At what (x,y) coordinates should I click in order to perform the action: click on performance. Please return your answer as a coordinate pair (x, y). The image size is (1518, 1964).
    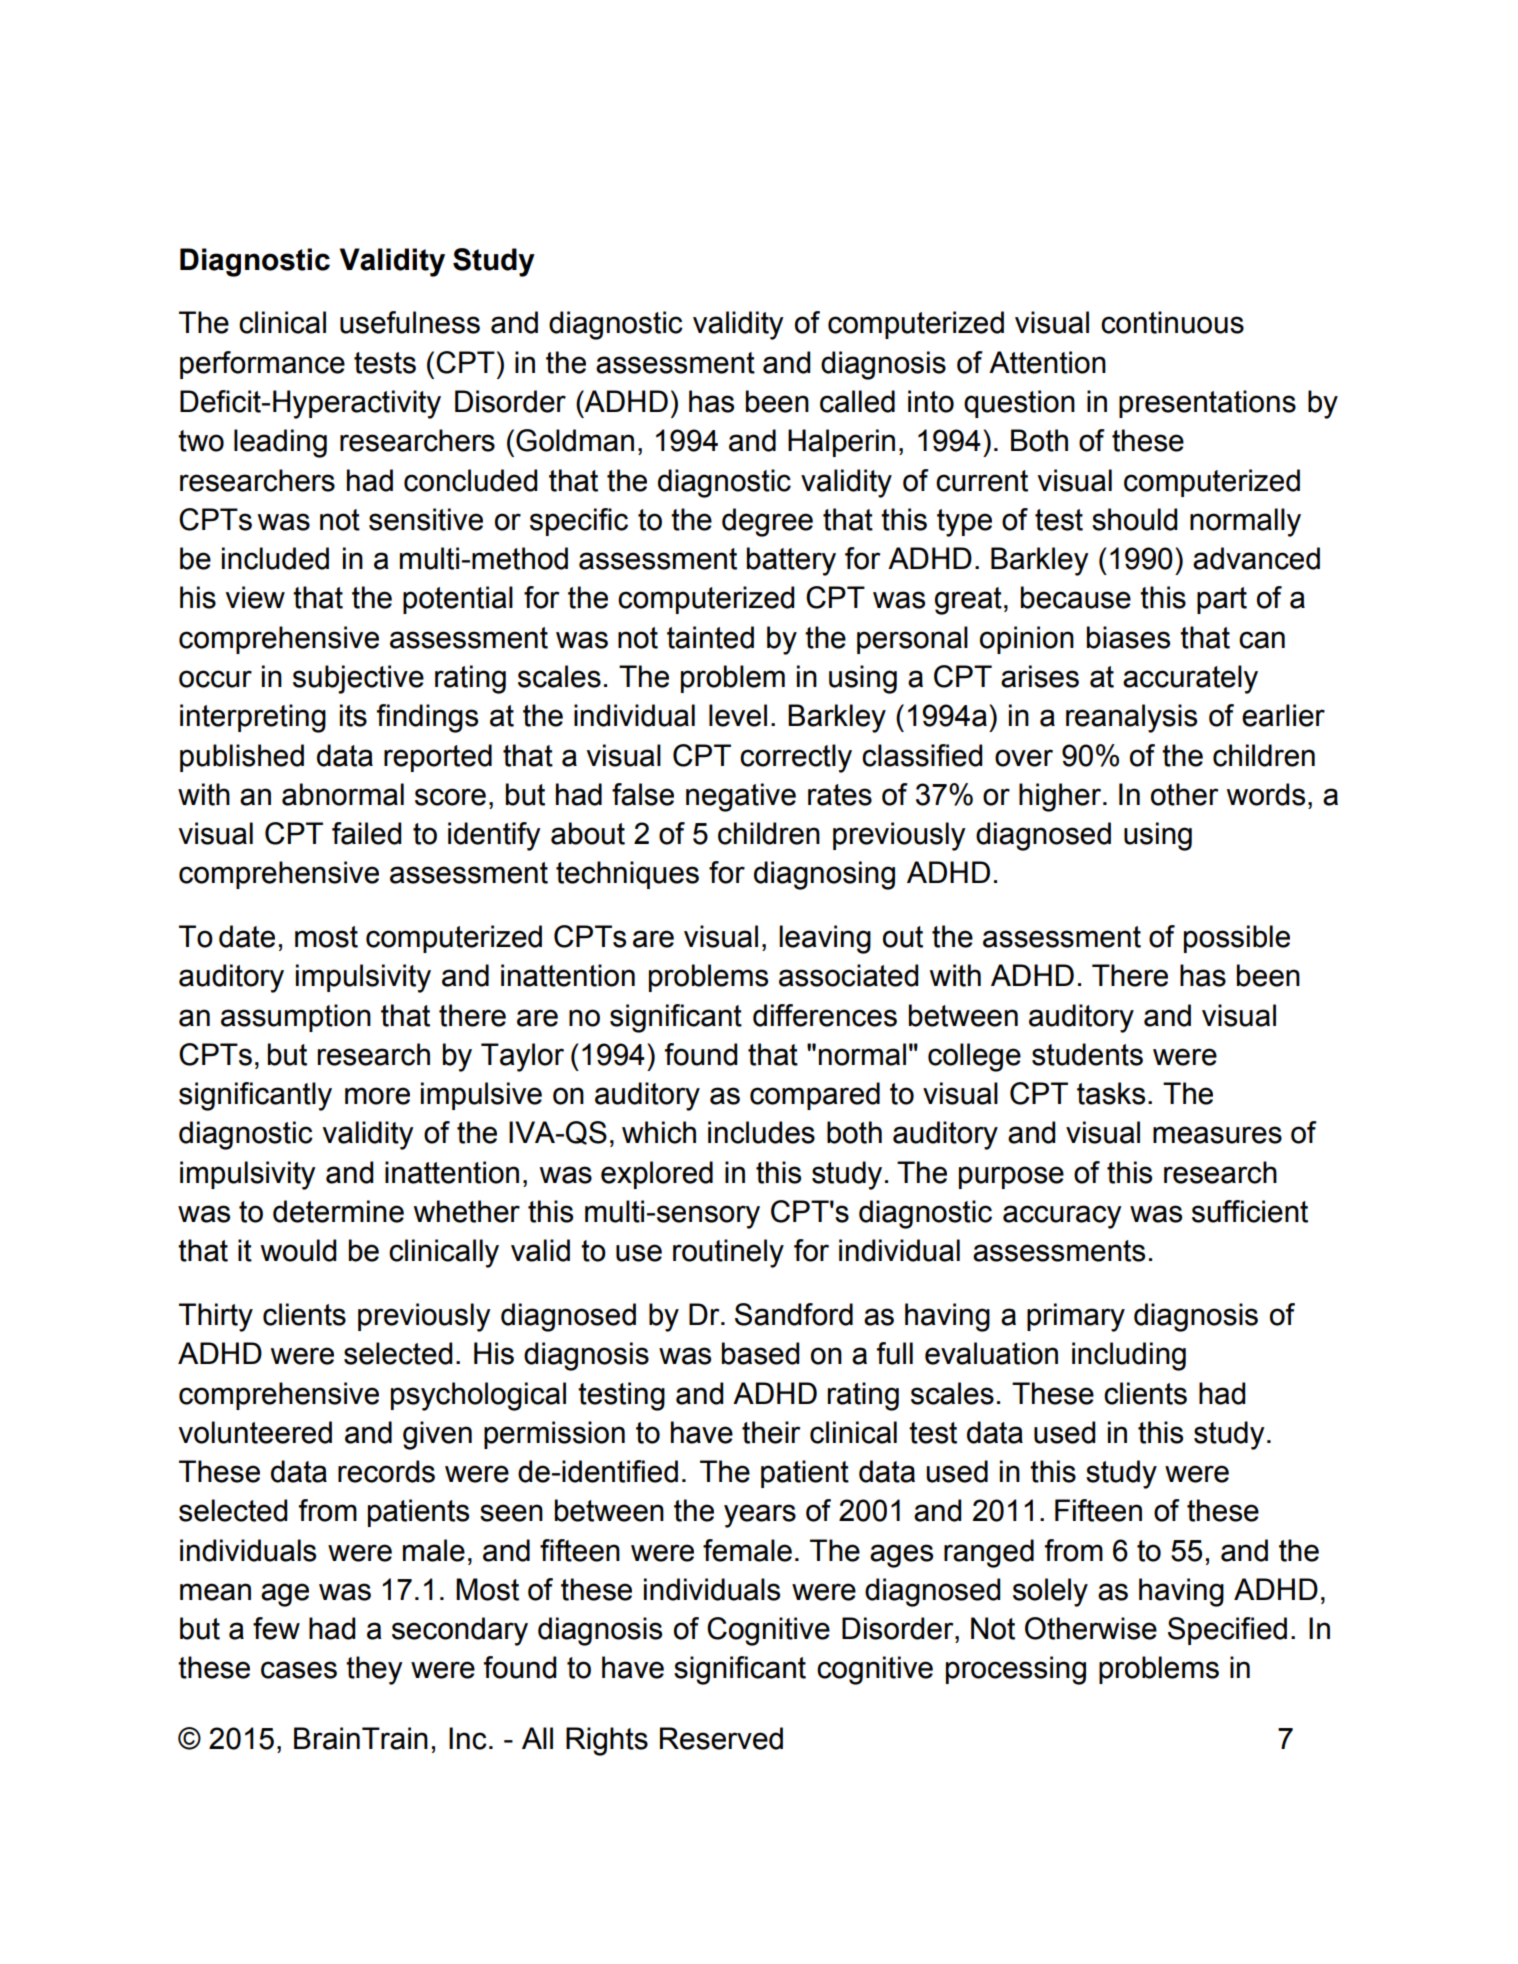
    Looking at the image, I should click on (262, 365).
